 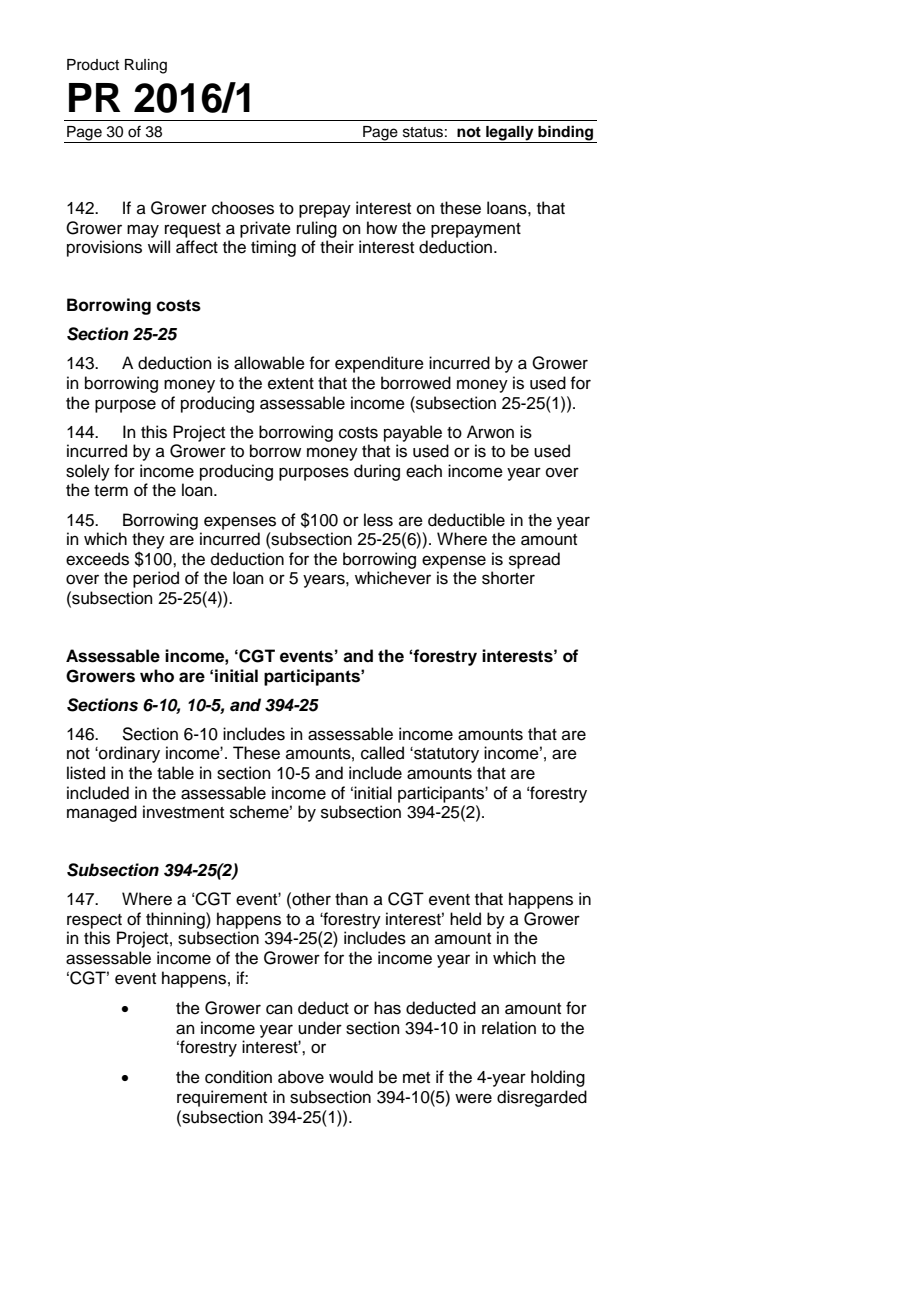 What do you see at coordinates (159, 246) in the screenshot?
I see `will` at bounding box center [159, 246].
